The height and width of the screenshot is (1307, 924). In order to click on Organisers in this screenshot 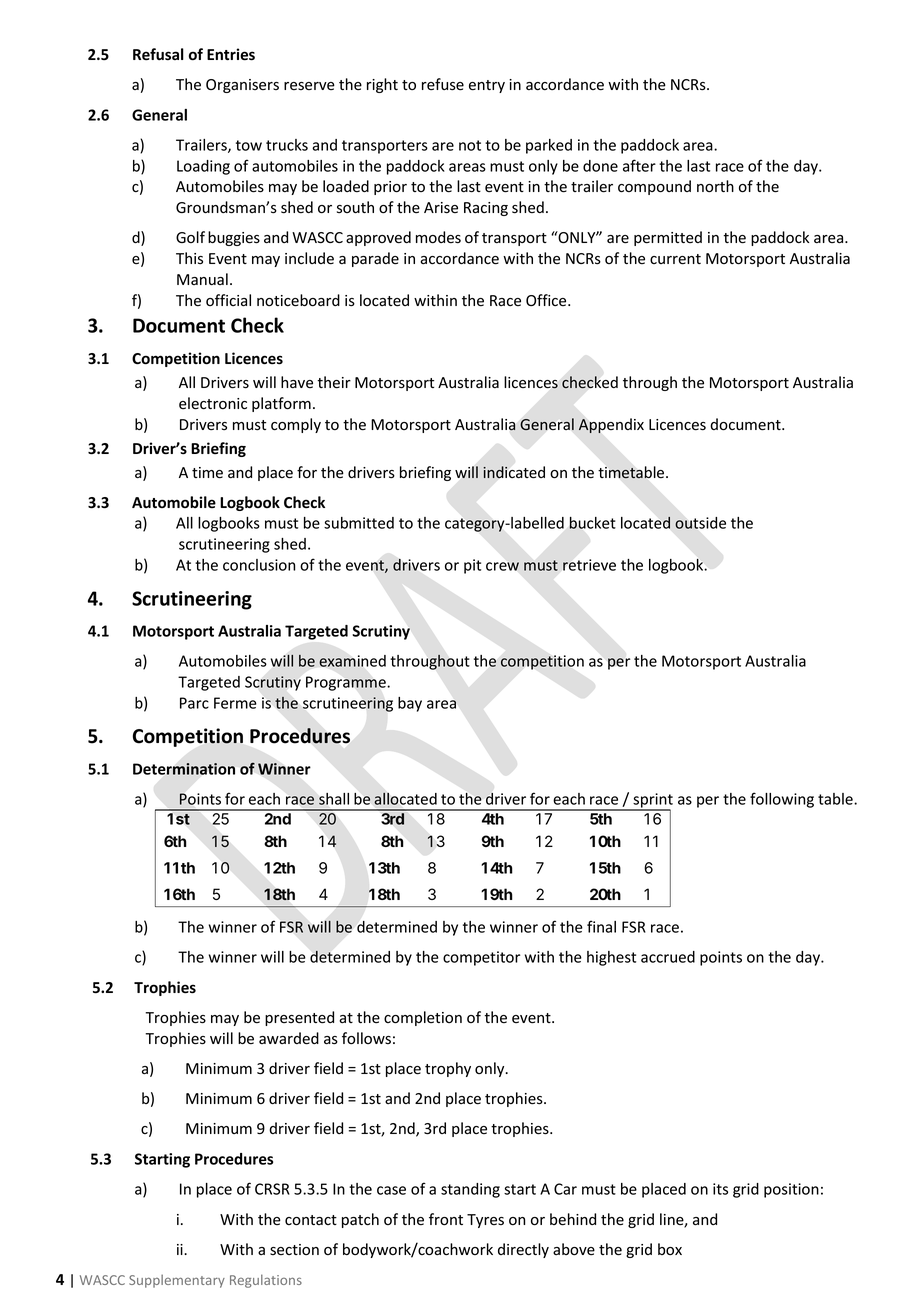, I will do `click(242, 86)`.
